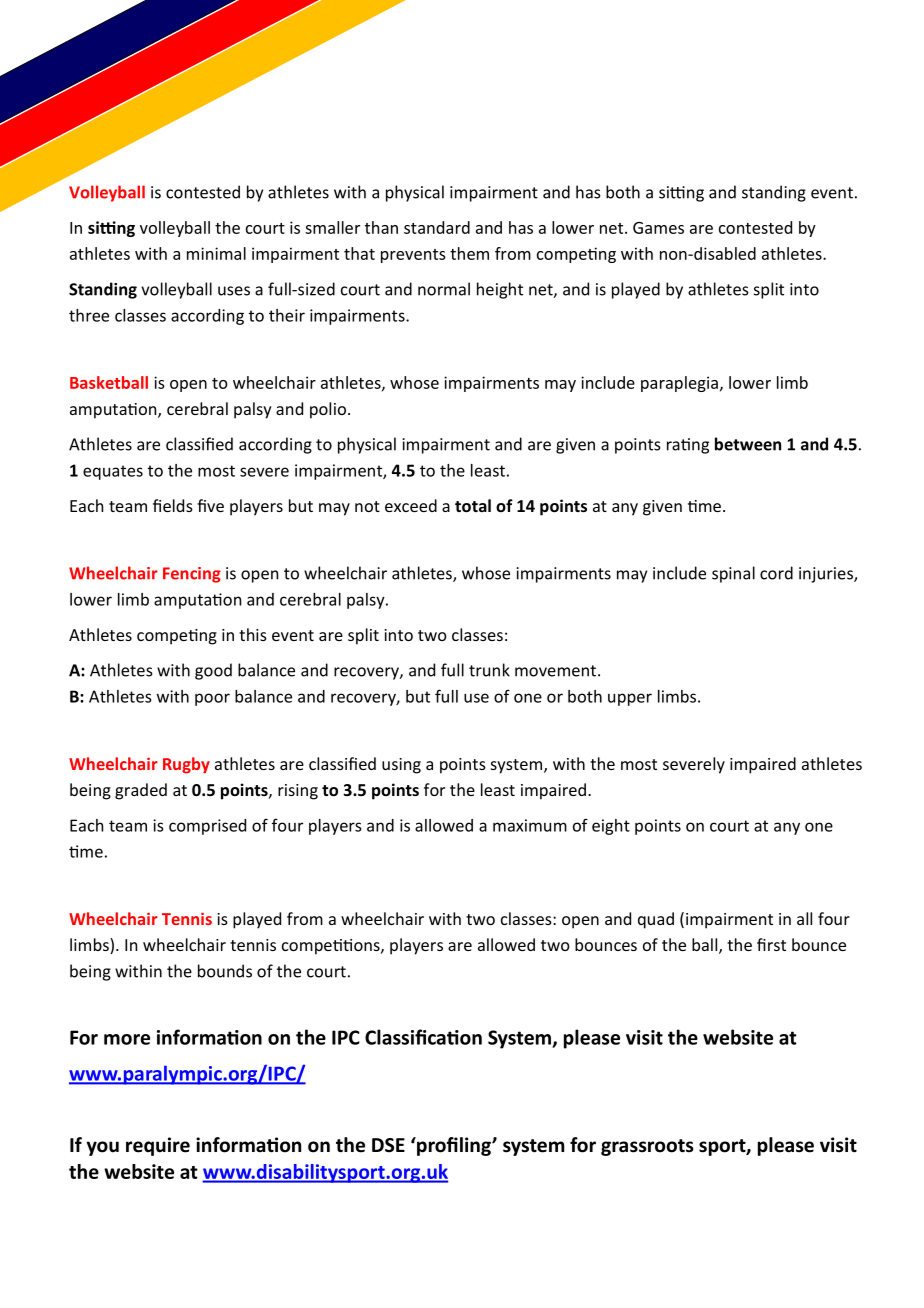 The height and width of the document is (1308, 924). I want to click on trunk, so click(489, 670).
